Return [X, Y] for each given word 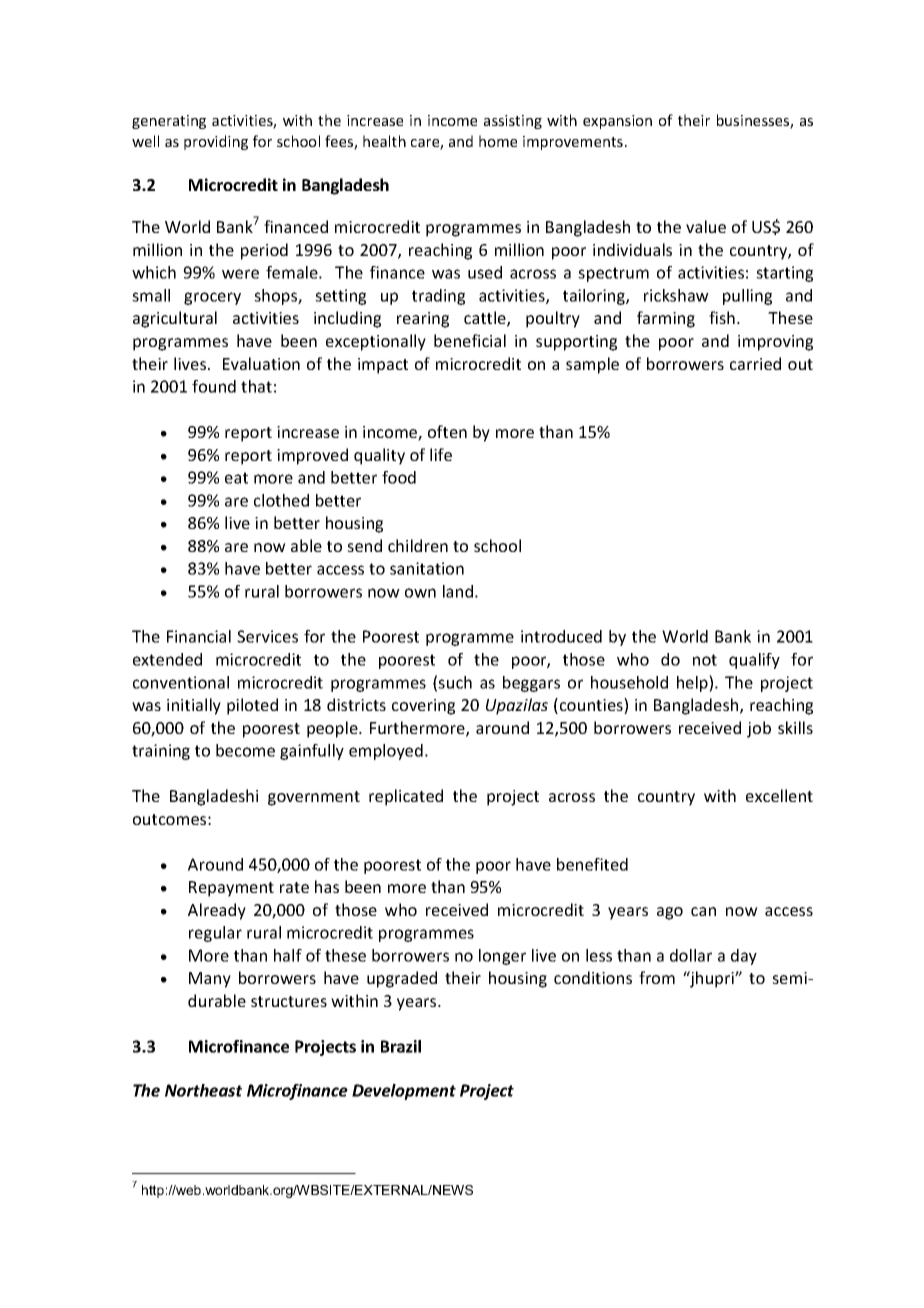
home [498, 141]
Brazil [401, 1046]
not [705, 660]
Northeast [203, 1090]
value [706, 226]
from [657, 977]
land [458, 591]
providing [216, 142]
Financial [199, 636]
